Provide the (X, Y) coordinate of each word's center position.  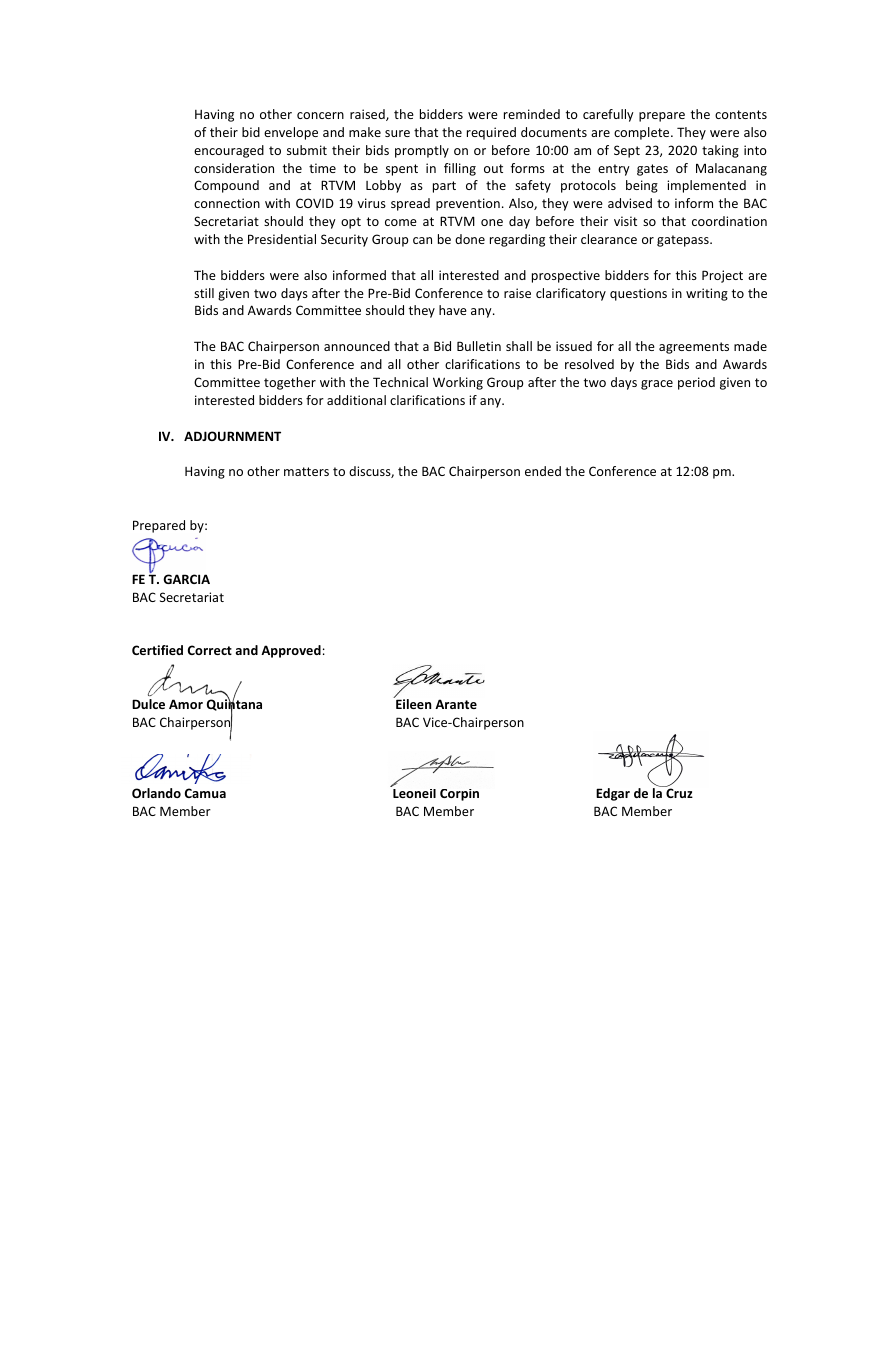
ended (543, 471)
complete (643, 133)
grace (657, 385)
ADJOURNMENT (232, 436)
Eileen (413, 703)
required (491, 133)
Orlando (156, 793)
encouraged (229, 151)
